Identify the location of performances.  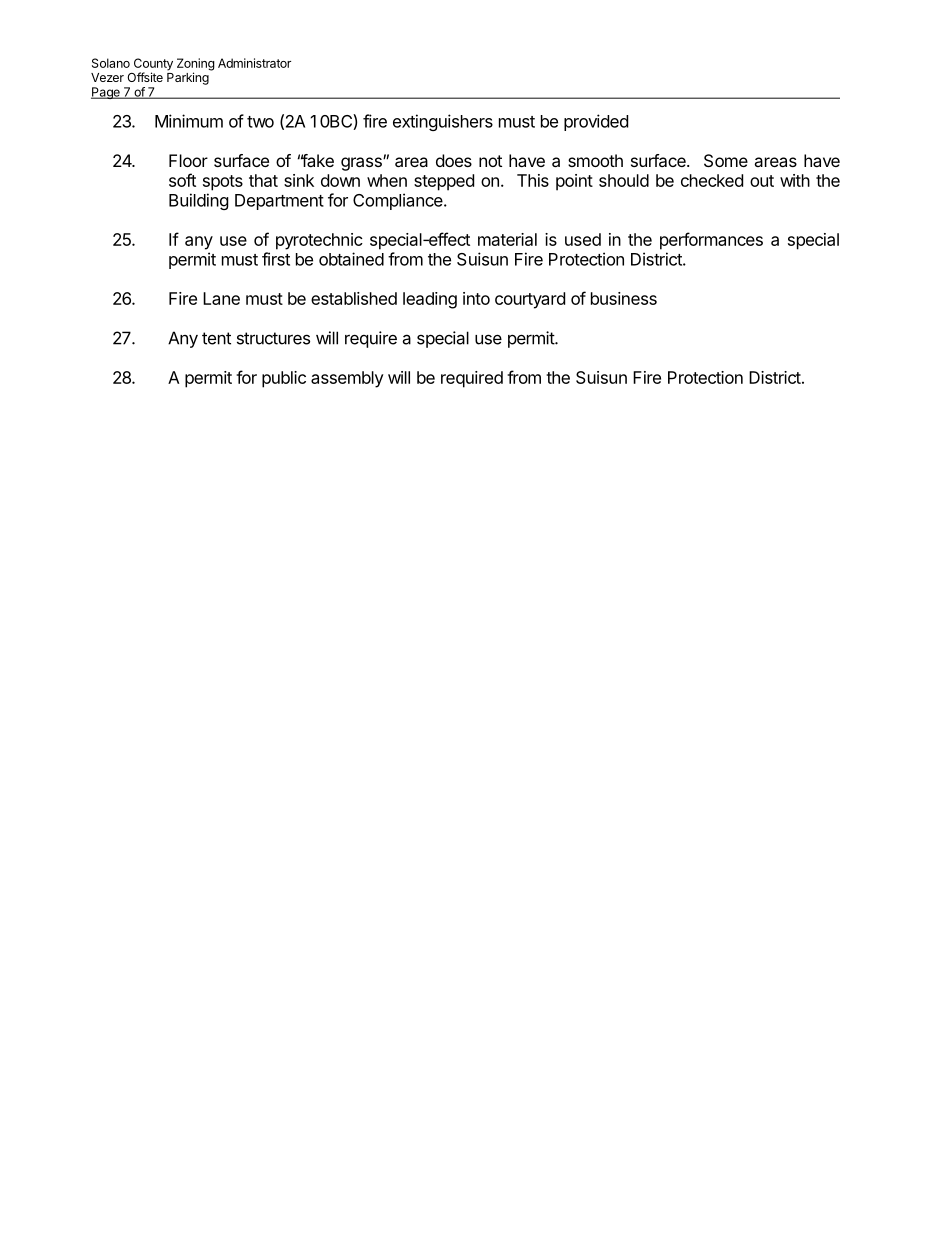
(711, 241).
